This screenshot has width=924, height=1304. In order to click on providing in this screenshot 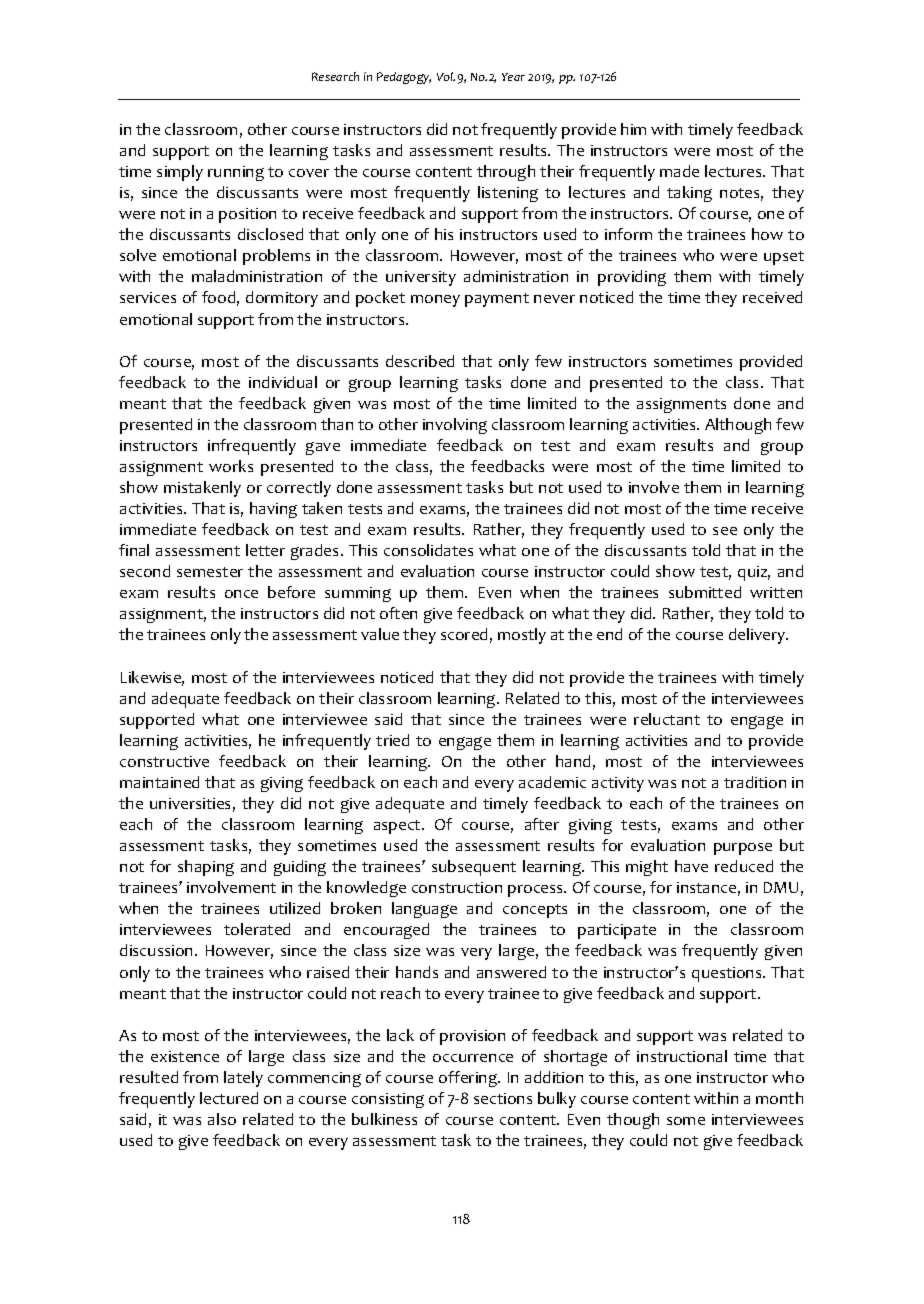, I will do `click(632, 278)`.
